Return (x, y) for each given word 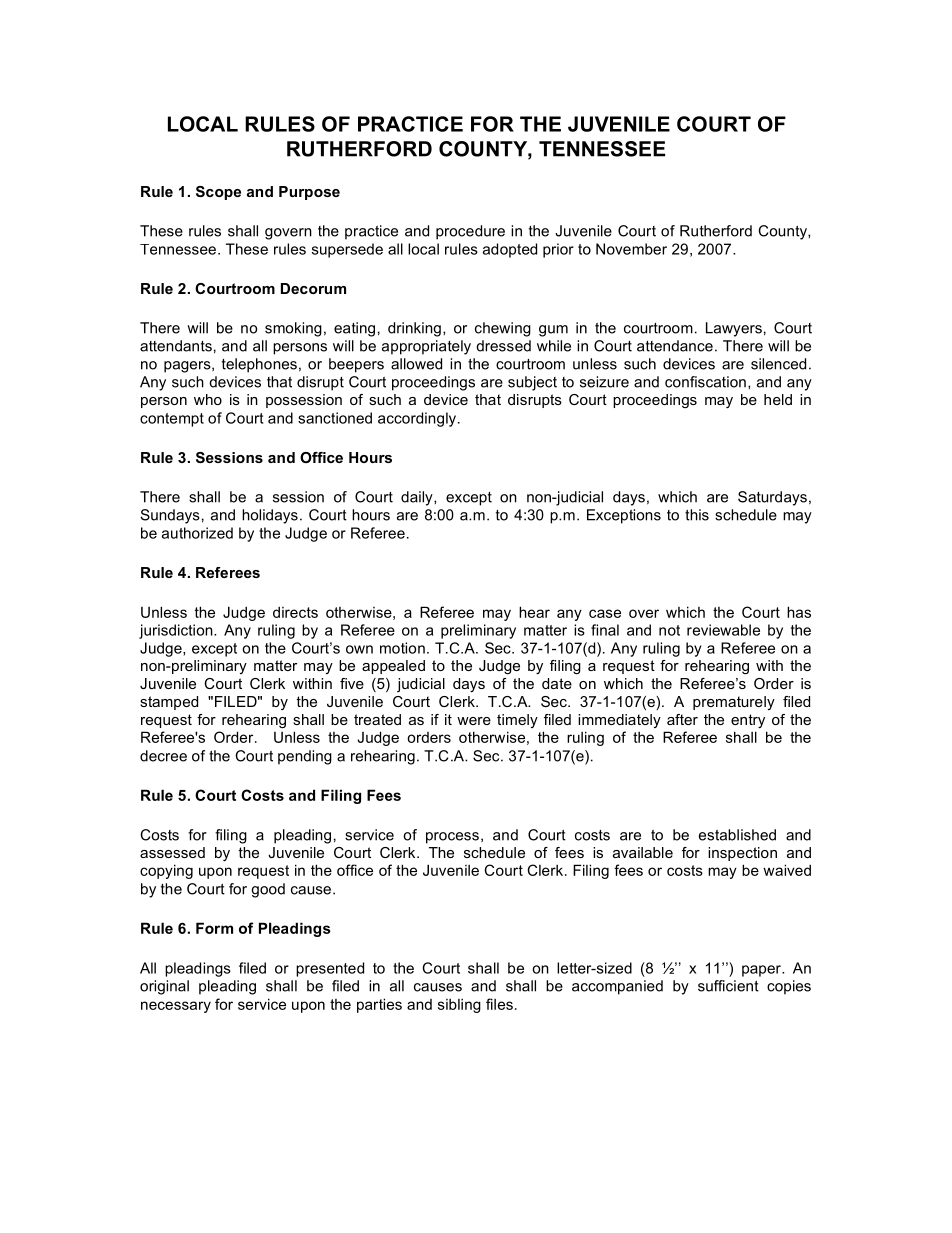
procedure (470, 232)
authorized (197, 533)
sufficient (728, 986)
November (631, 249)
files (499, 1004)
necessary (176, 1007)
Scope (218, 193)
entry (748, 721)
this (697, 515)
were (474, 721)
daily (418, 498)
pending (305, 757)
